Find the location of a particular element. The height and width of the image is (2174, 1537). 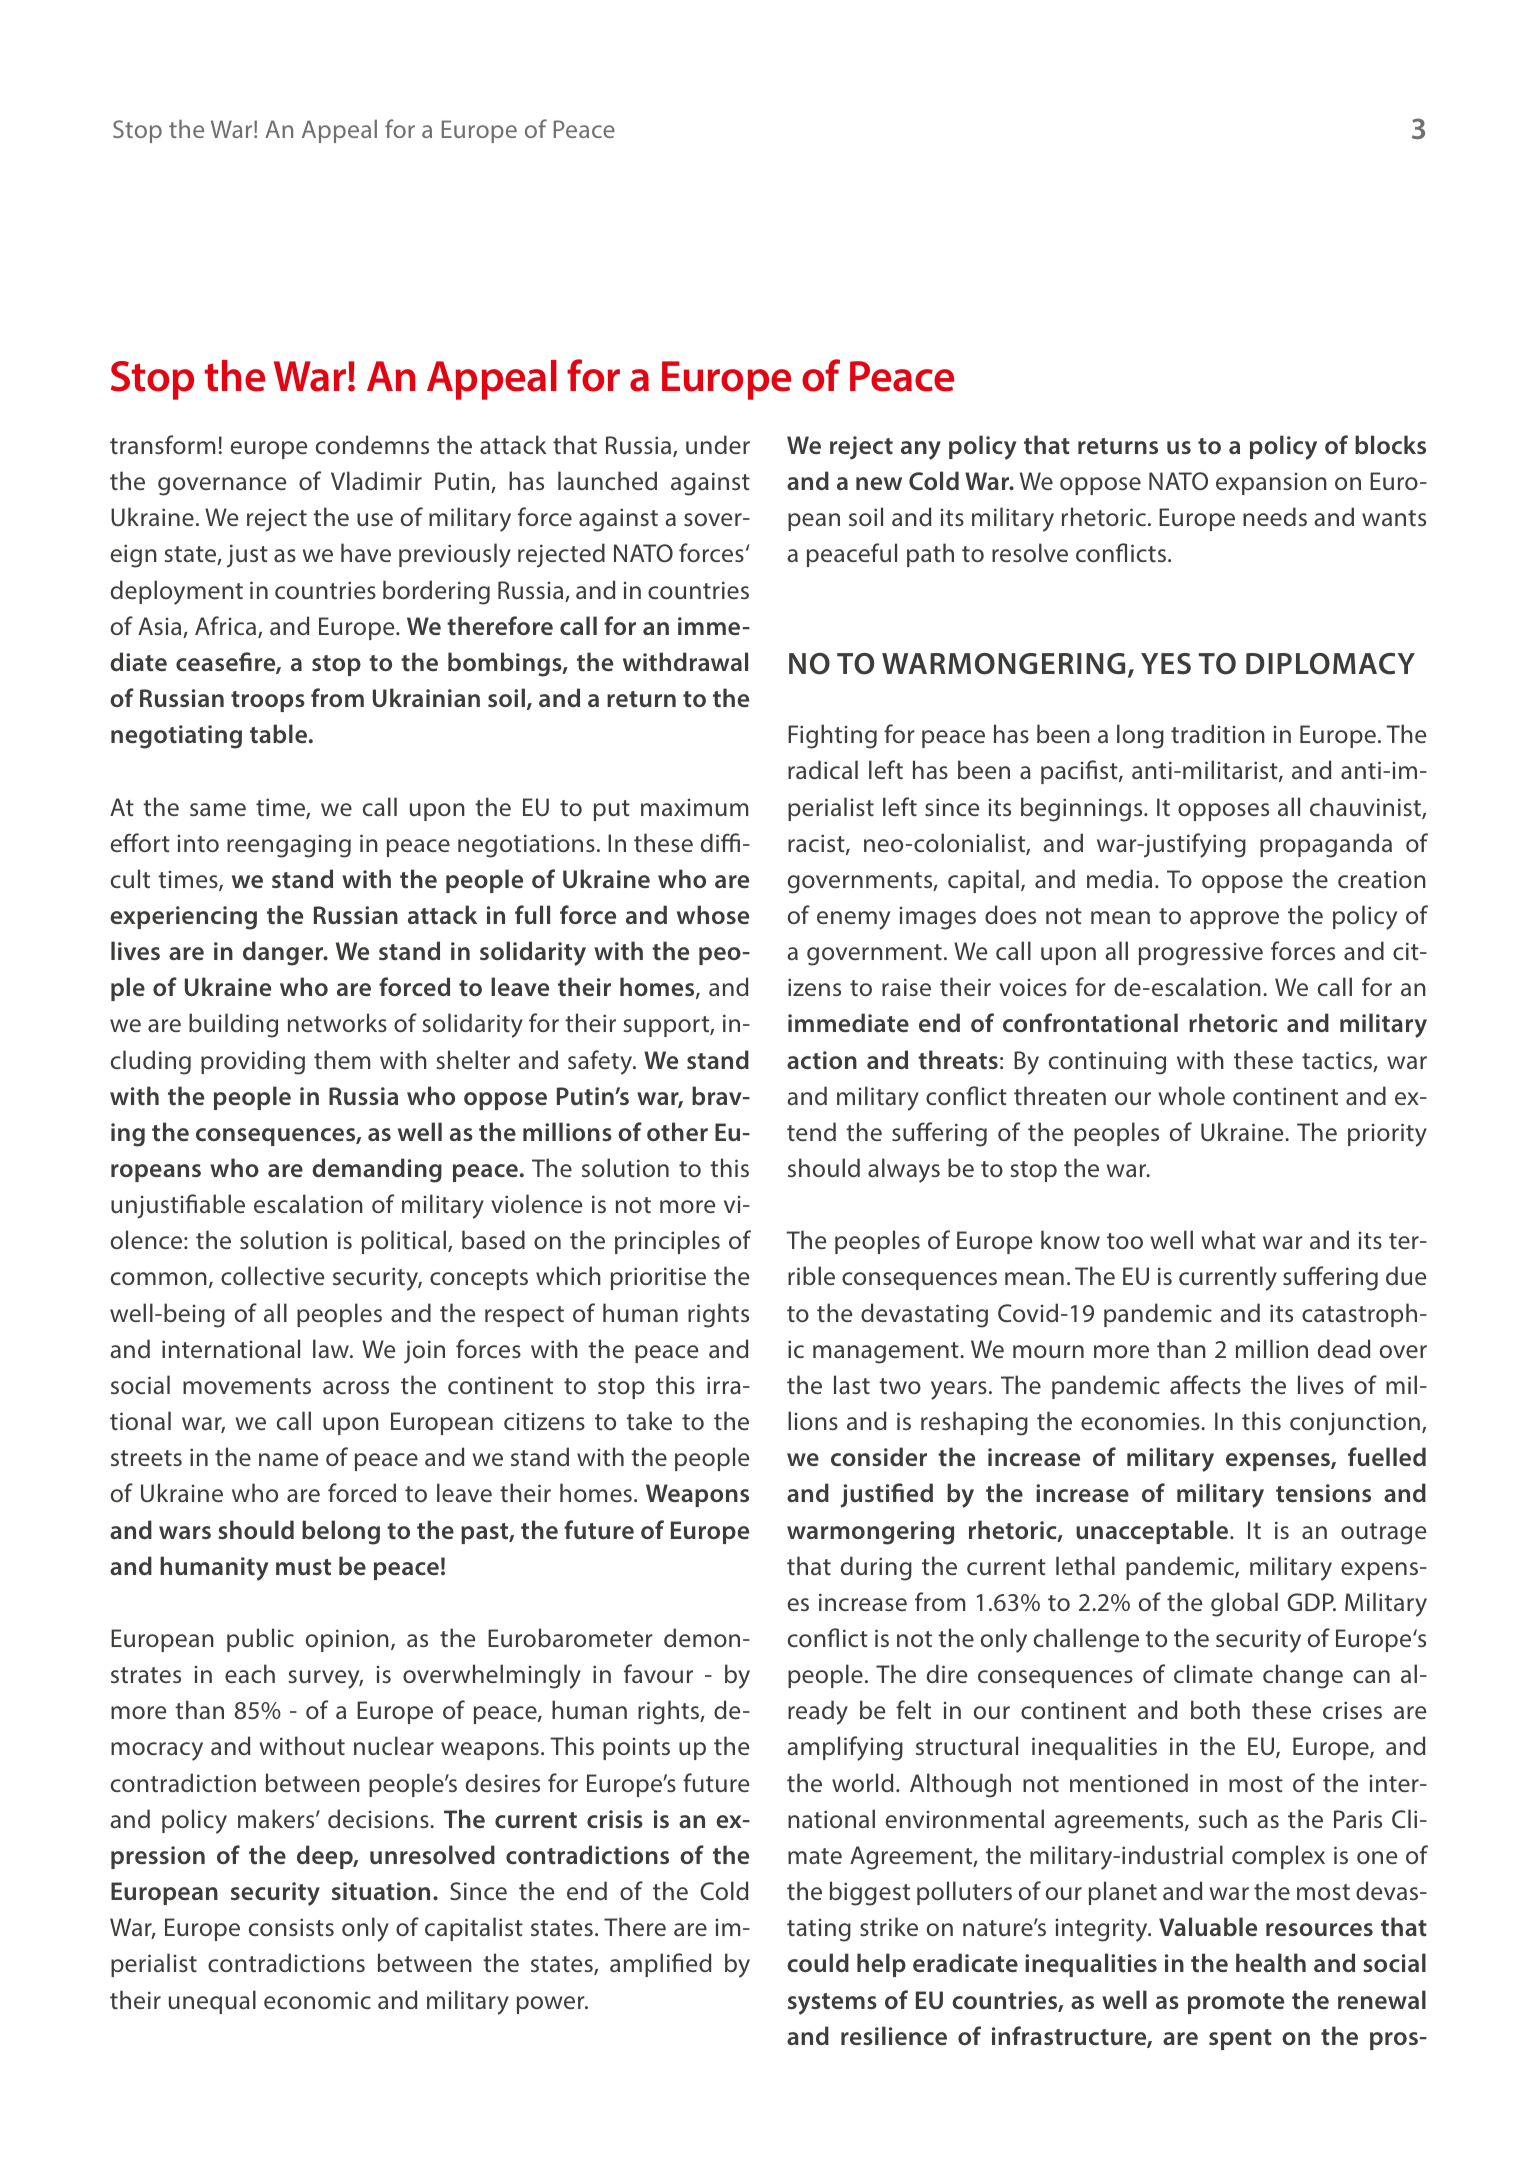

propaganda is located at coordinates (1326, 845).
